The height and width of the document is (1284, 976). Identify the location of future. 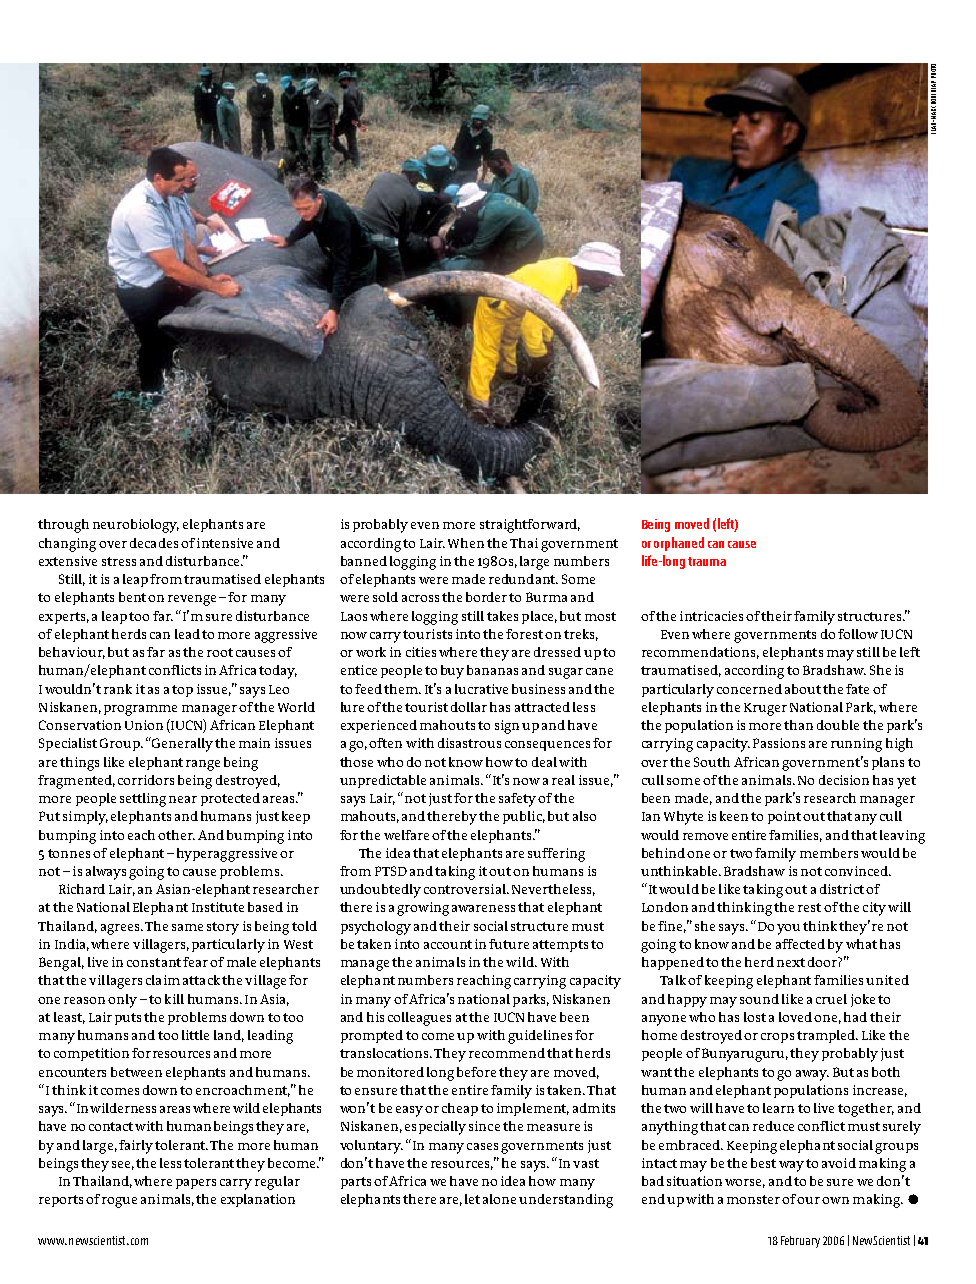
(509, 944).
